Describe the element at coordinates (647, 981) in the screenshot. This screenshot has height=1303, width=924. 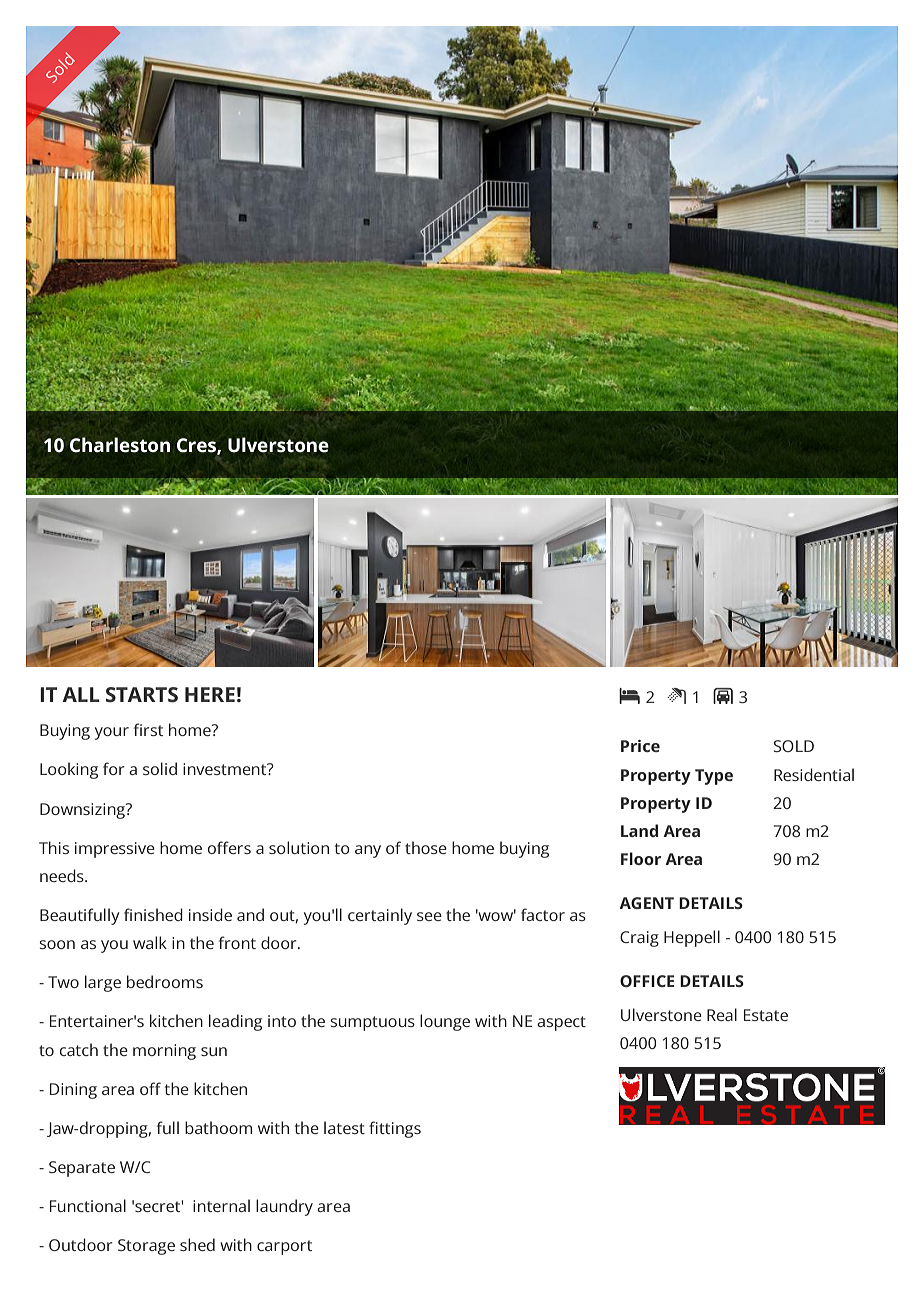
I see `OFFICE` at that location.
